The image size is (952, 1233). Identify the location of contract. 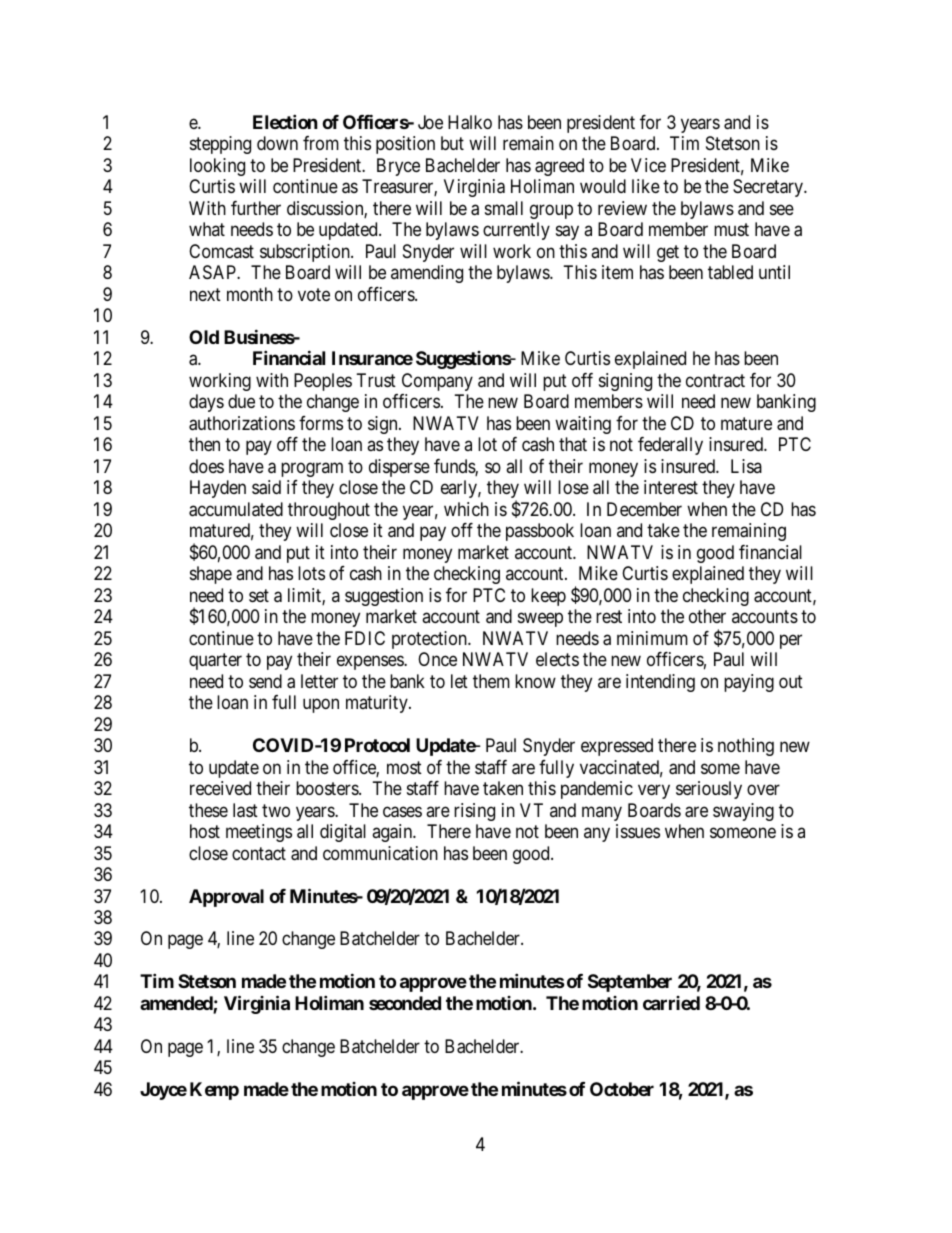
(715, 381).
